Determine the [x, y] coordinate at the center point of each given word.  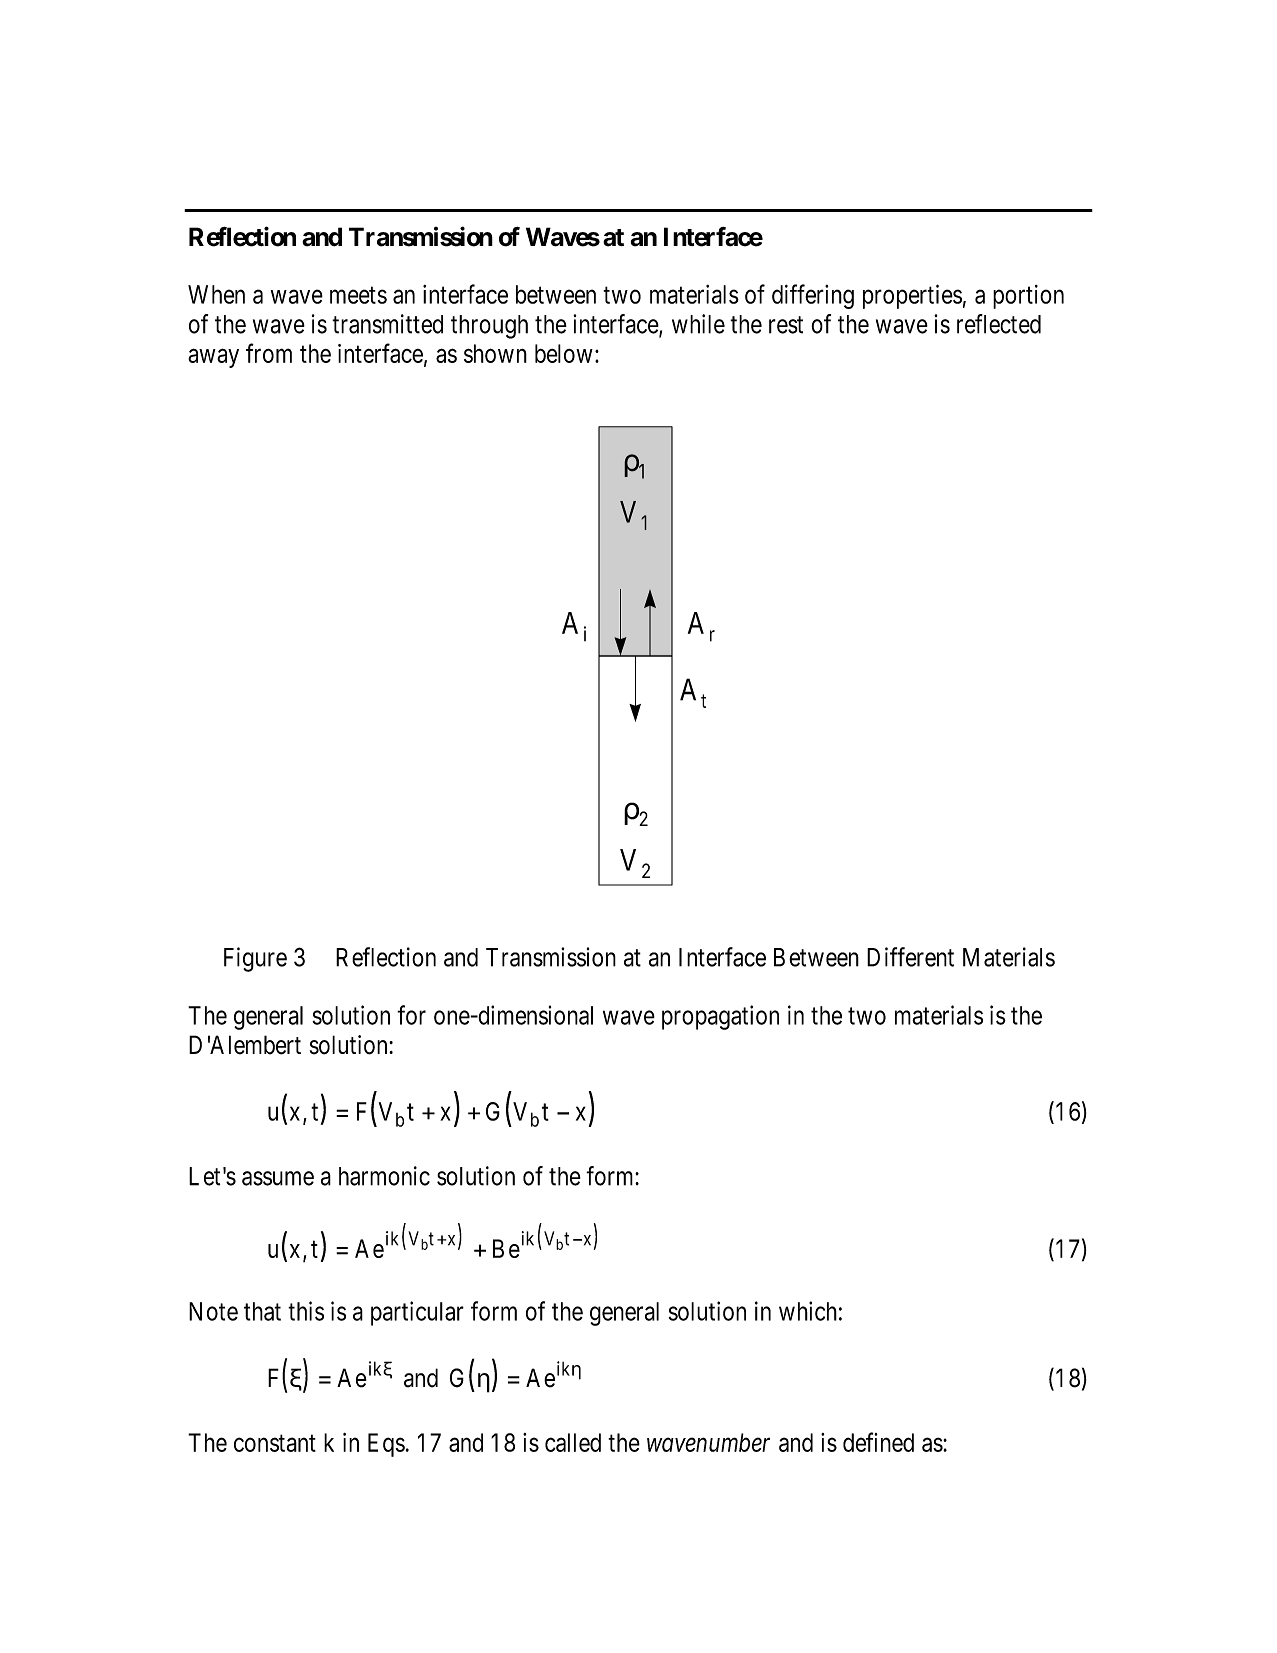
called [573, 1442]
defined [878, 1442]
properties [912, 296]
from [269, 353]
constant [275, 1443]
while [698, 324]
